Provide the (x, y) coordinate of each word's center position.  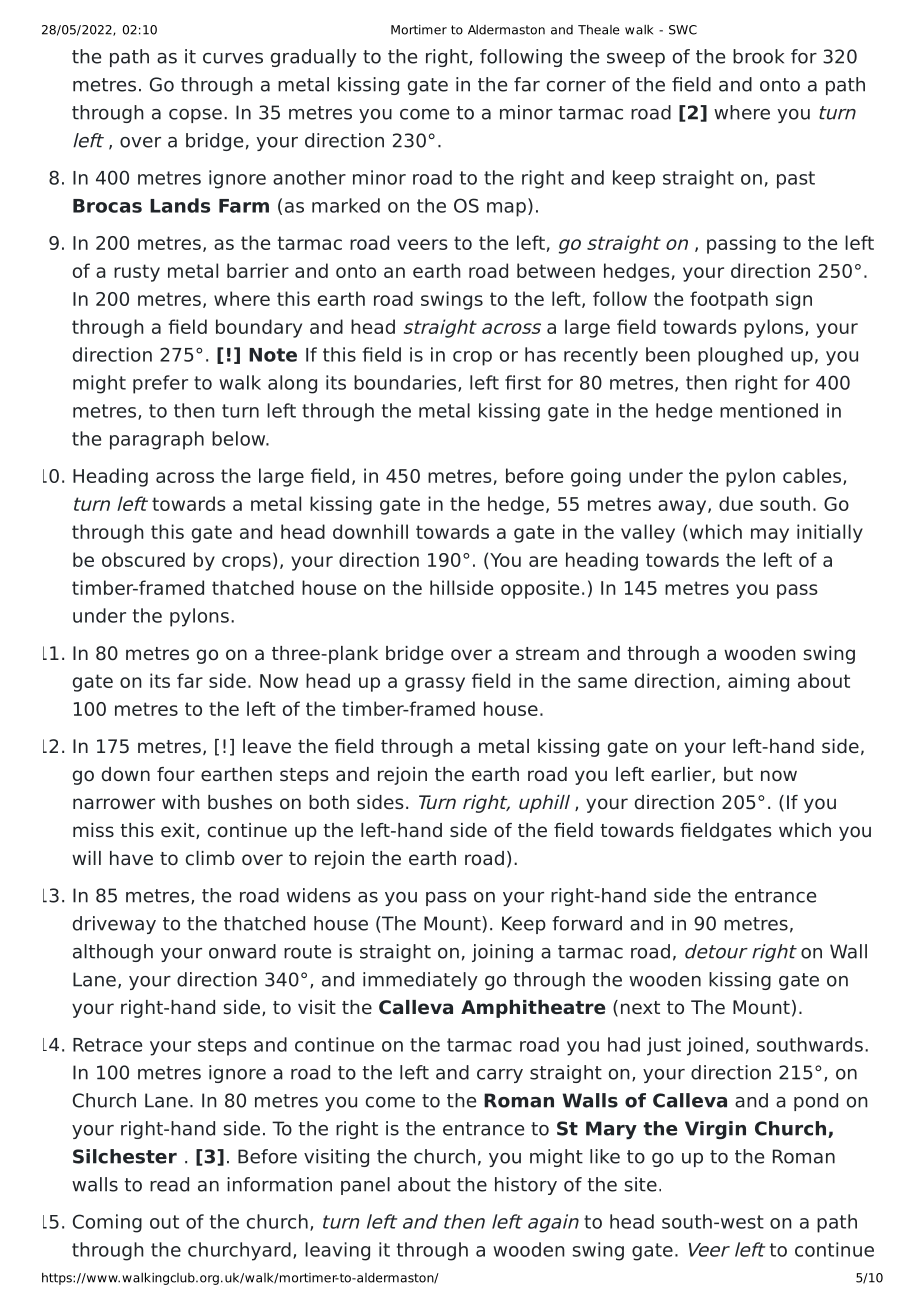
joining (502, 953)
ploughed (740, 356)
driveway (114, 925)
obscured (143, 559)
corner (576, 86)
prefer (160, 384)
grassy (435, 684)
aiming (758, 682)
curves (233, 58)
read (169, 1184)
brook (758, 56)
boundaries (405, 382)
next (640, 1008)
